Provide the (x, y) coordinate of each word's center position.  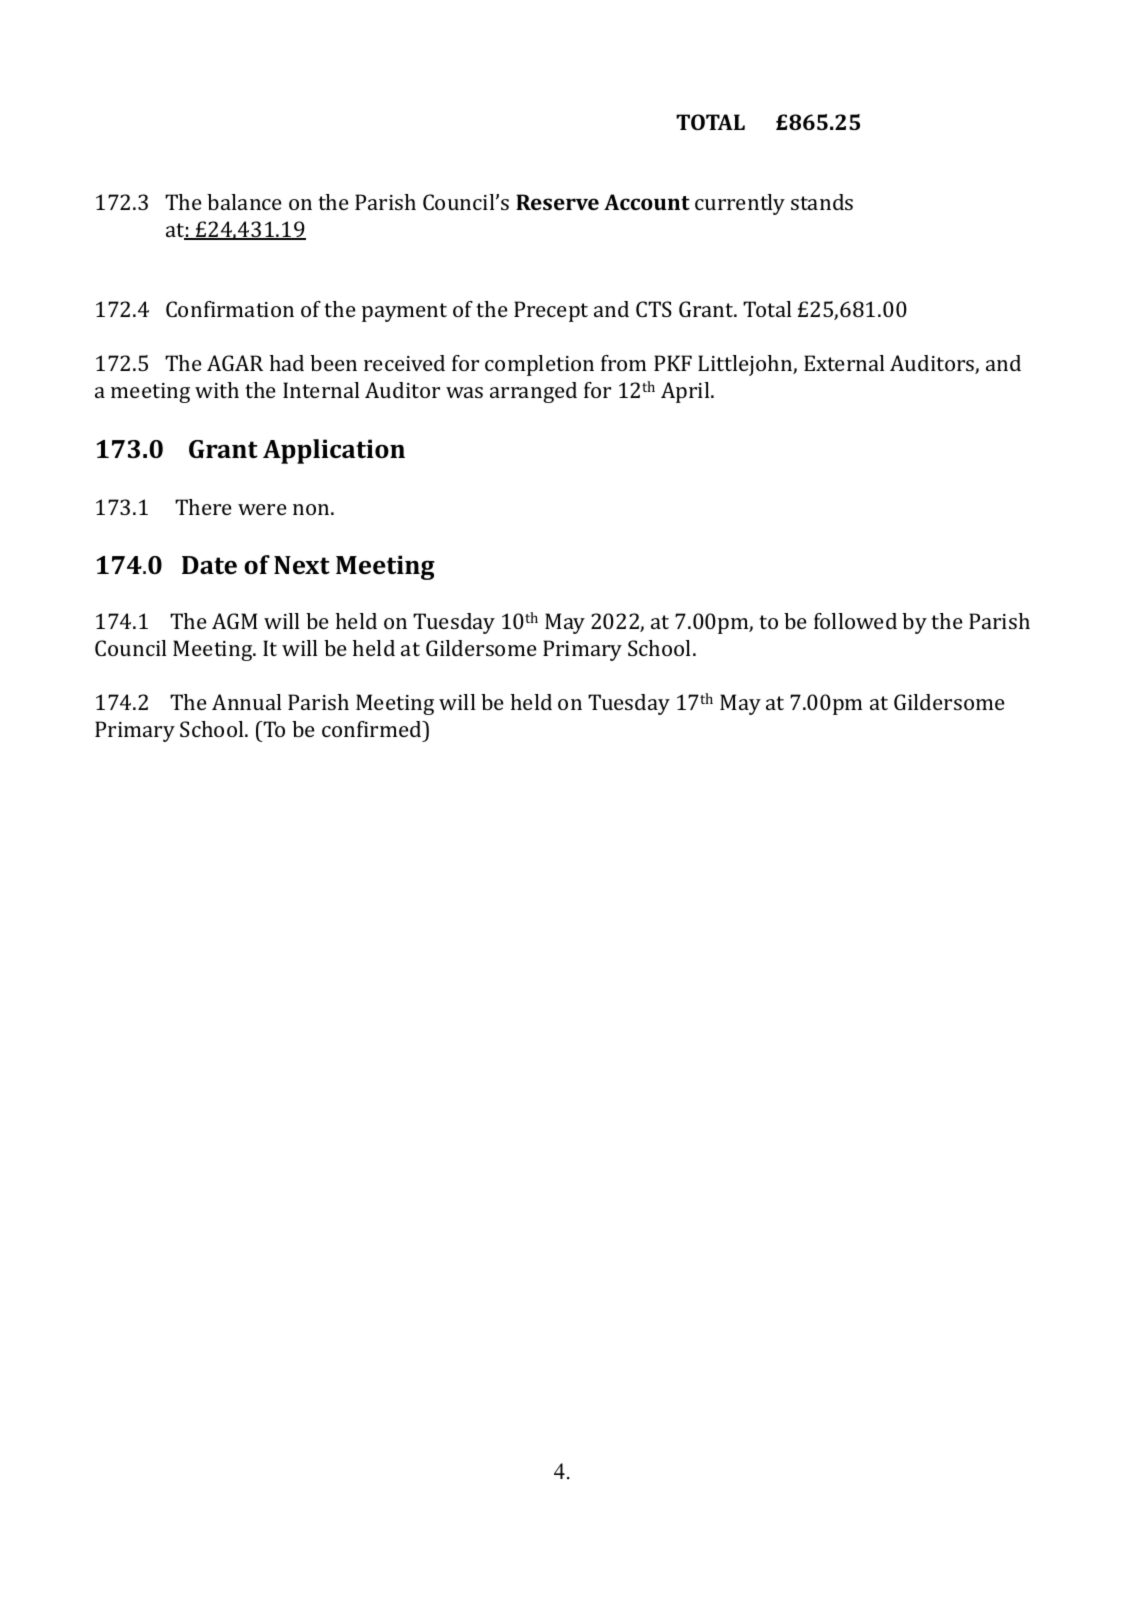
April (686, 392)
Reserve (557, 202)
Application (334, 451)
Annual (247, 702)
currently (740, 204)
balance (244, 202)
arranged (533, 392)
